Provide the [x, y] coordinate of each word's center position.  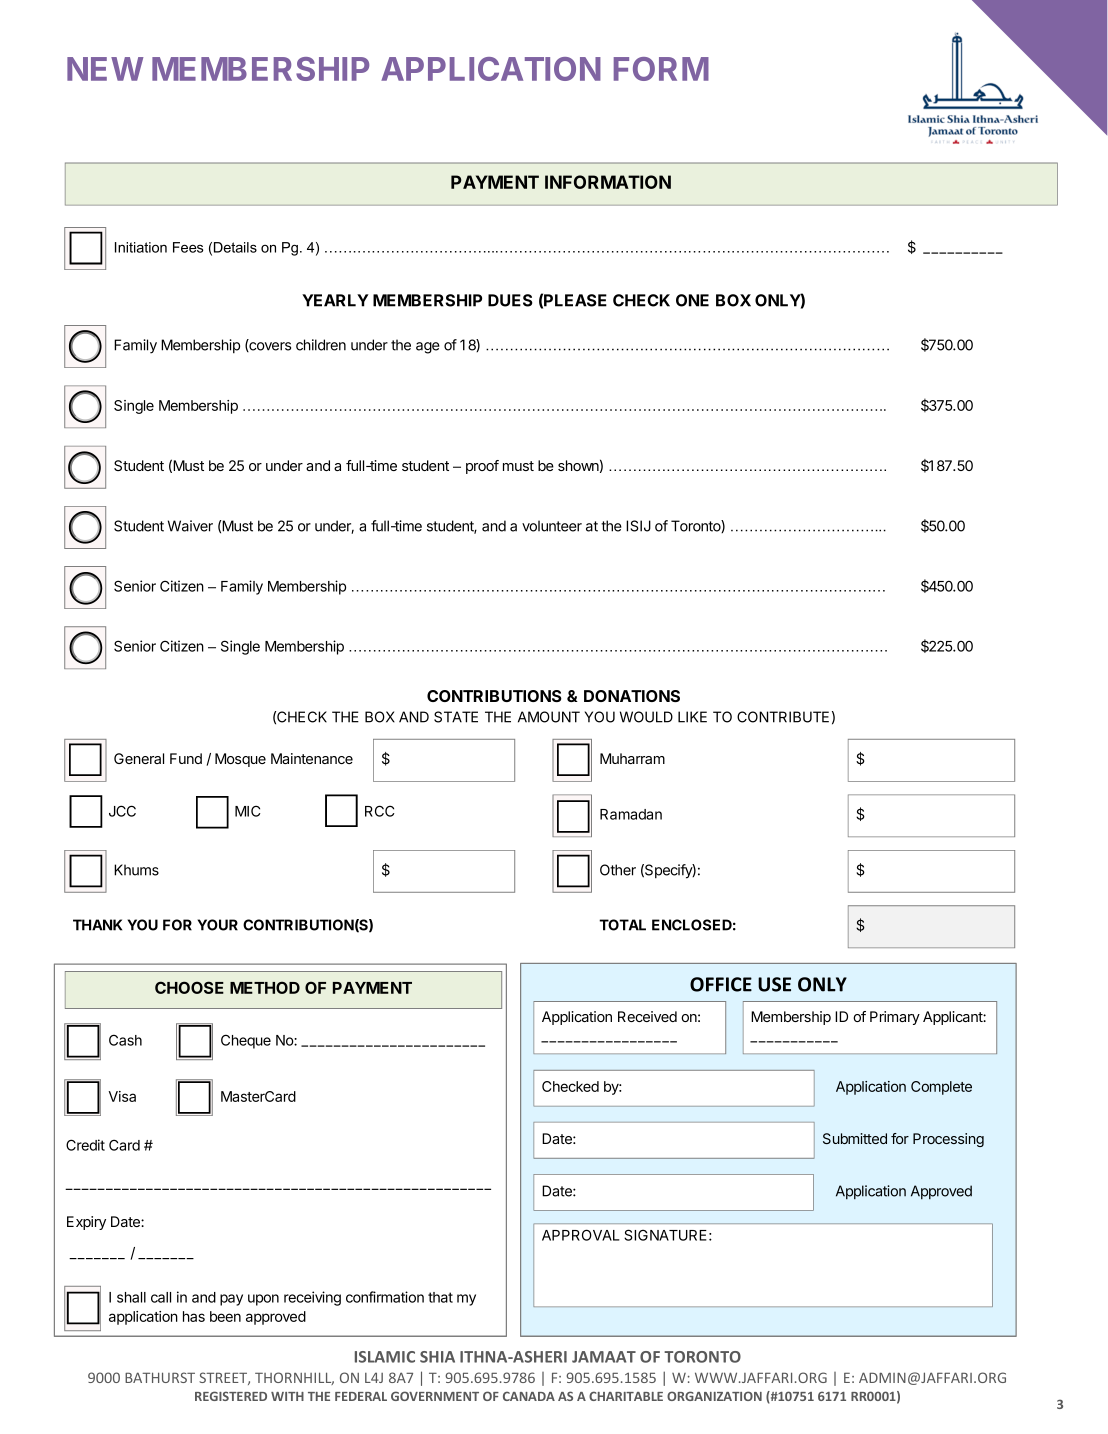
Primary [895, 1018]
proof [482, 467]
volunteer [552, 526]
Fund [186, 758]
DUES [510, 300]
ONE [692, 300]
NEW [105, 69]
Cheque [246, 1041]
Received [647, 1016]
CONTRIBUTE [783, 717]
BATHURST [160, 1377]
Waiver [190, 526]
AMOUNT [549, 717]
